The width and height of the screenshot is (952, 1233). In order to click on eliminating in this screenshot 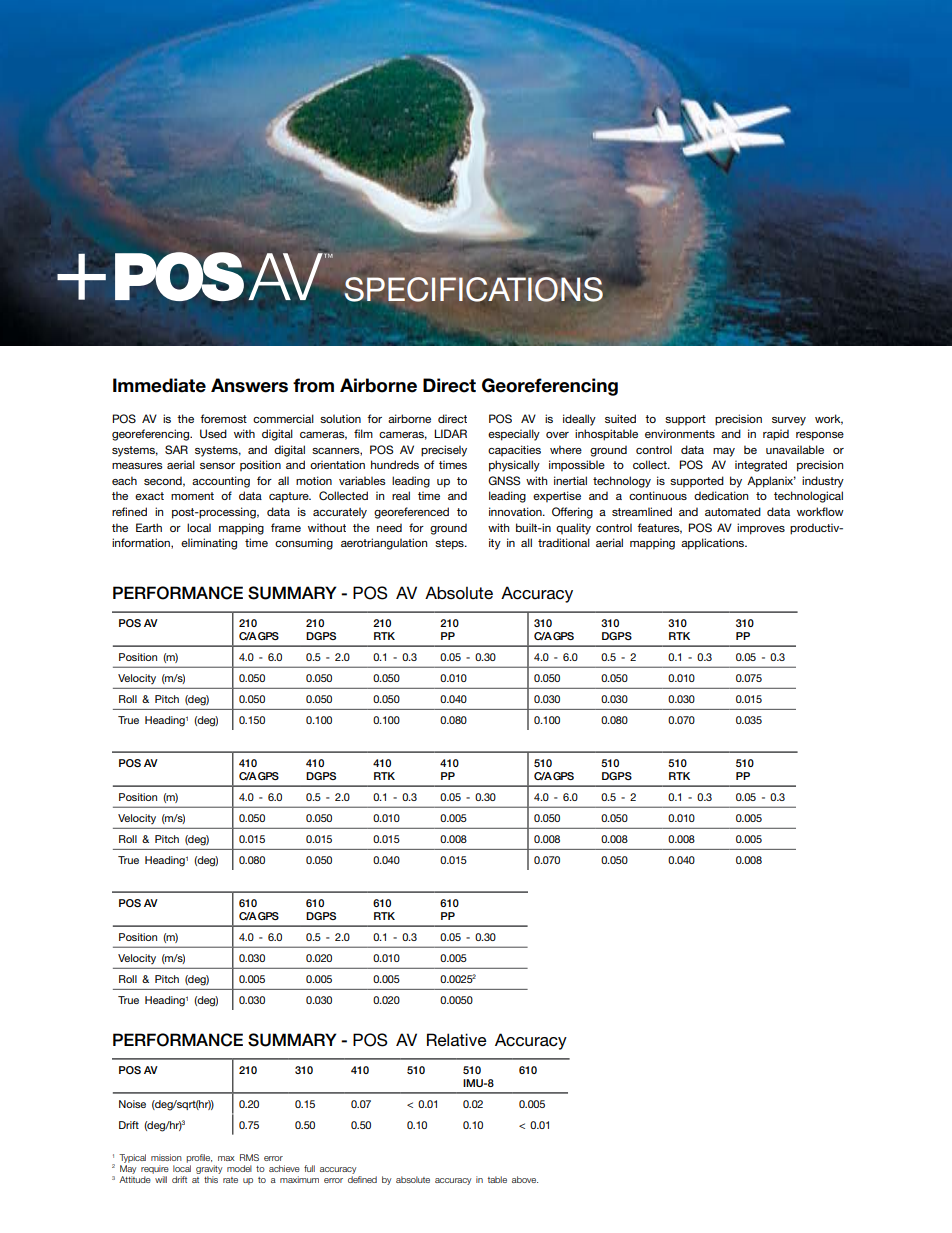, I will do `click(209, 544)`.
